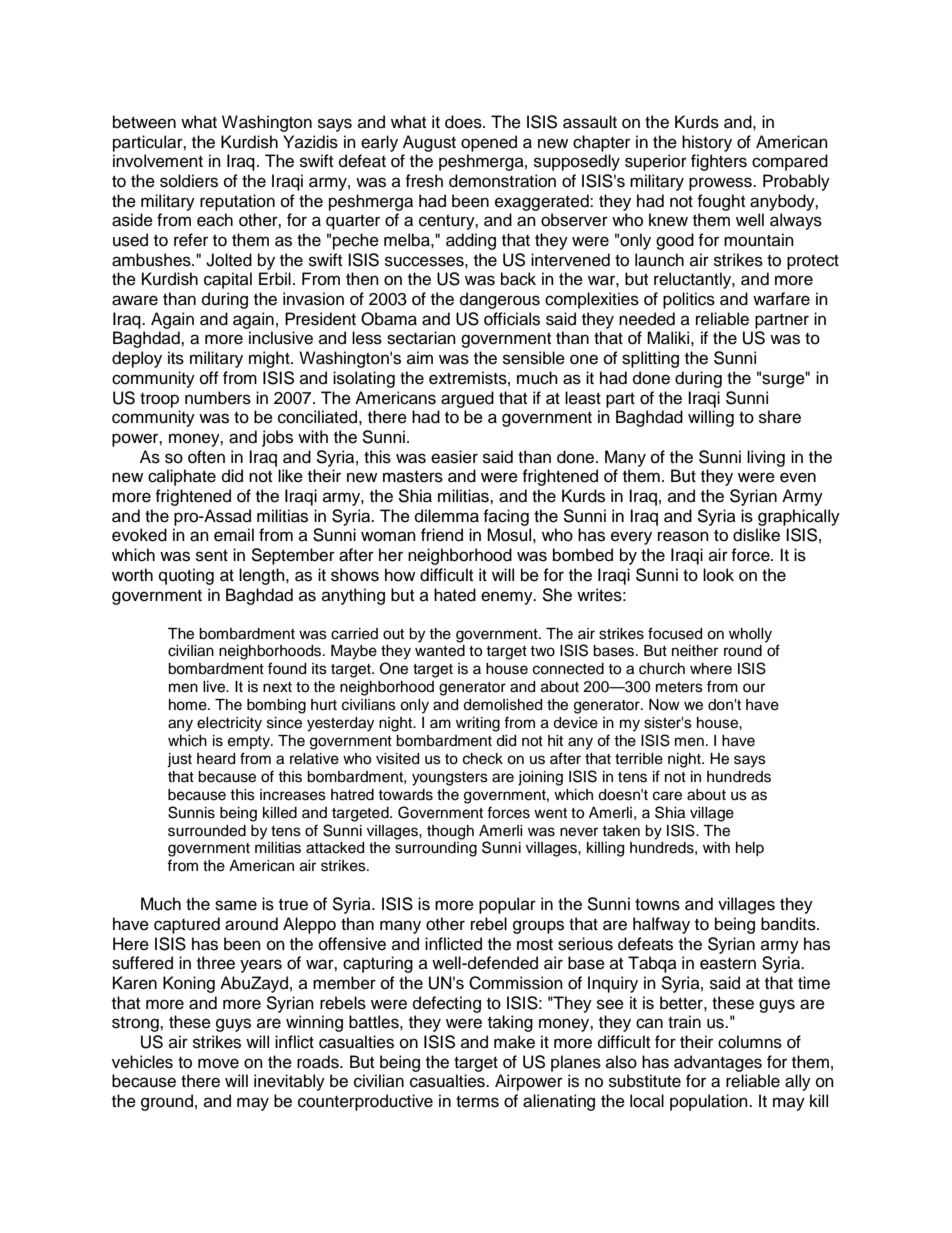 The width and height of the image is (952, 1233). What do you see at coordinates (766, 458) in the image?
I see `living` at bounding box center [766, 458].
